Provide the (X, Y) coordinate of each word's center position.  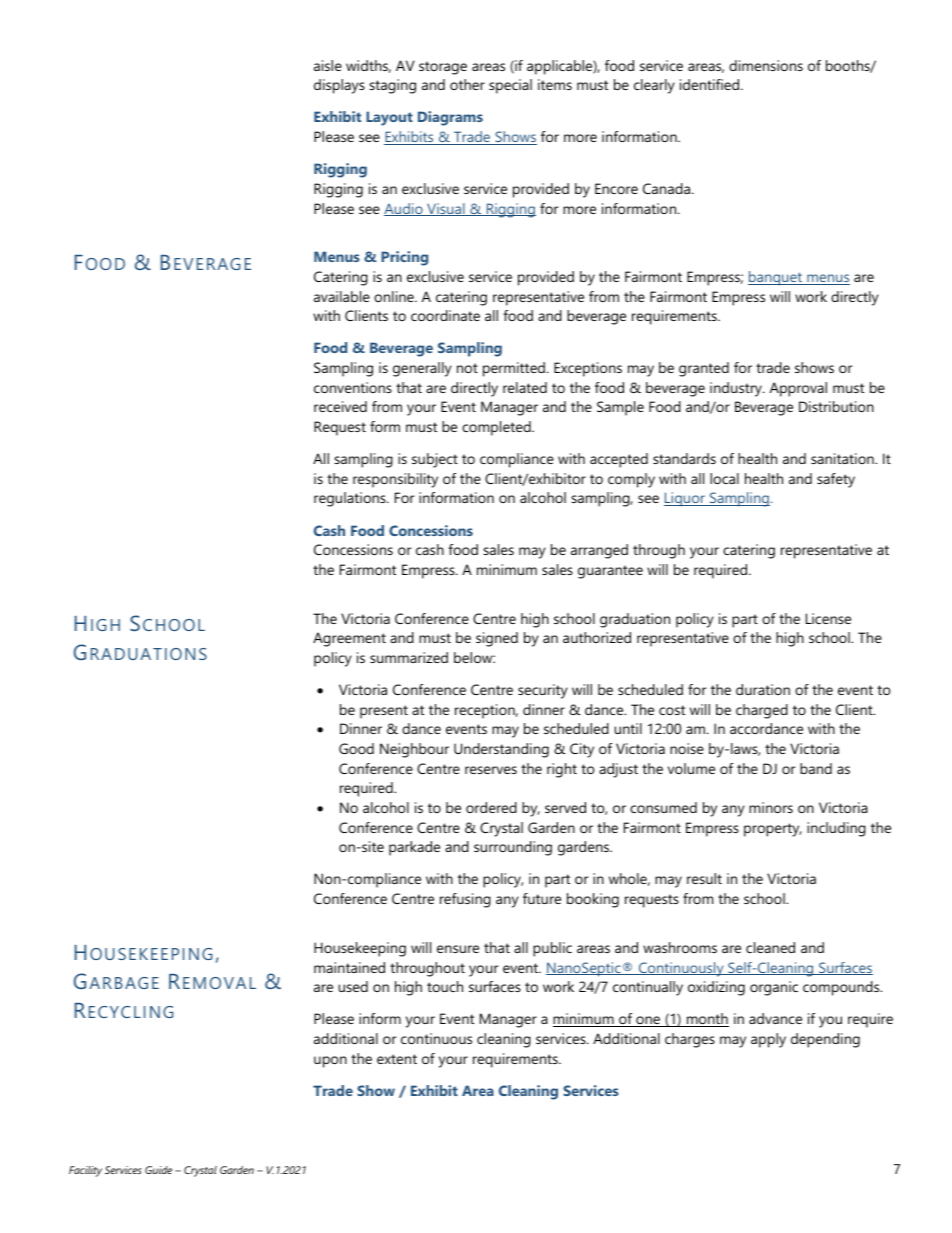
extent (397, 1059)
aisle (328, 65)
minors (771, 807)
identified (711, 84)
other (467, 84)
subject (435, 460)
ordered (491, 807)
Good (356, 748)
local (724, 478)
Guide (158, 1170)
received (340, 406)
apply (768, 1040)
